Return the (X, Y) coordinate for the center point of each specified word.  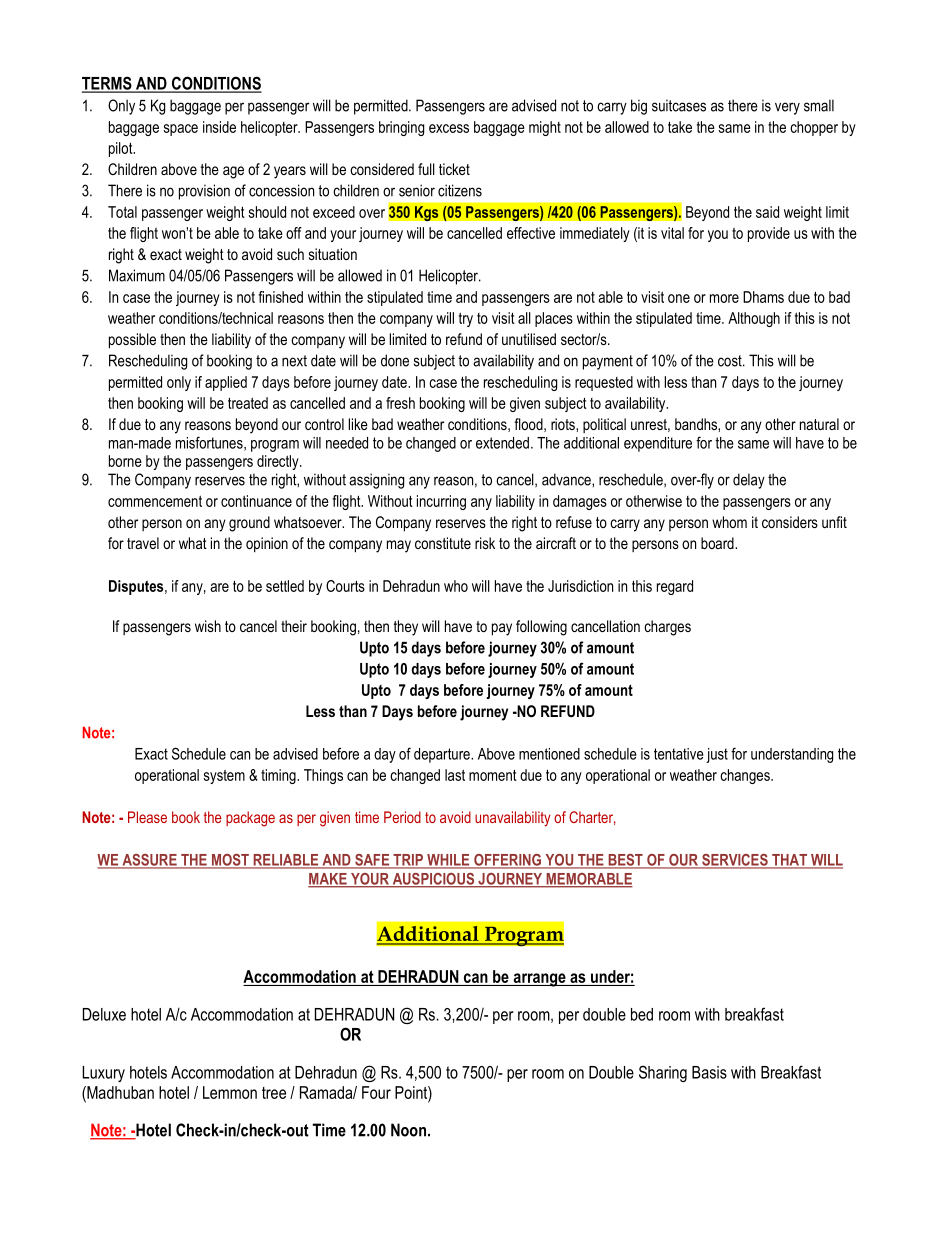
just (717, 755)
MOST (230, 861)
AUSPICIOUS (433, 880)
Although (754, 319)
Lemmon (230, 1092)
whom (729, 522)
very (787, 108)
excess (449, 128)
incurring (441, 502)
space (180, 130)
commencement (155, 501)
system (224, 777)
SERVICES (735, 861)
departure (443, 755)
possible (132, 341)
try (466, 319)
